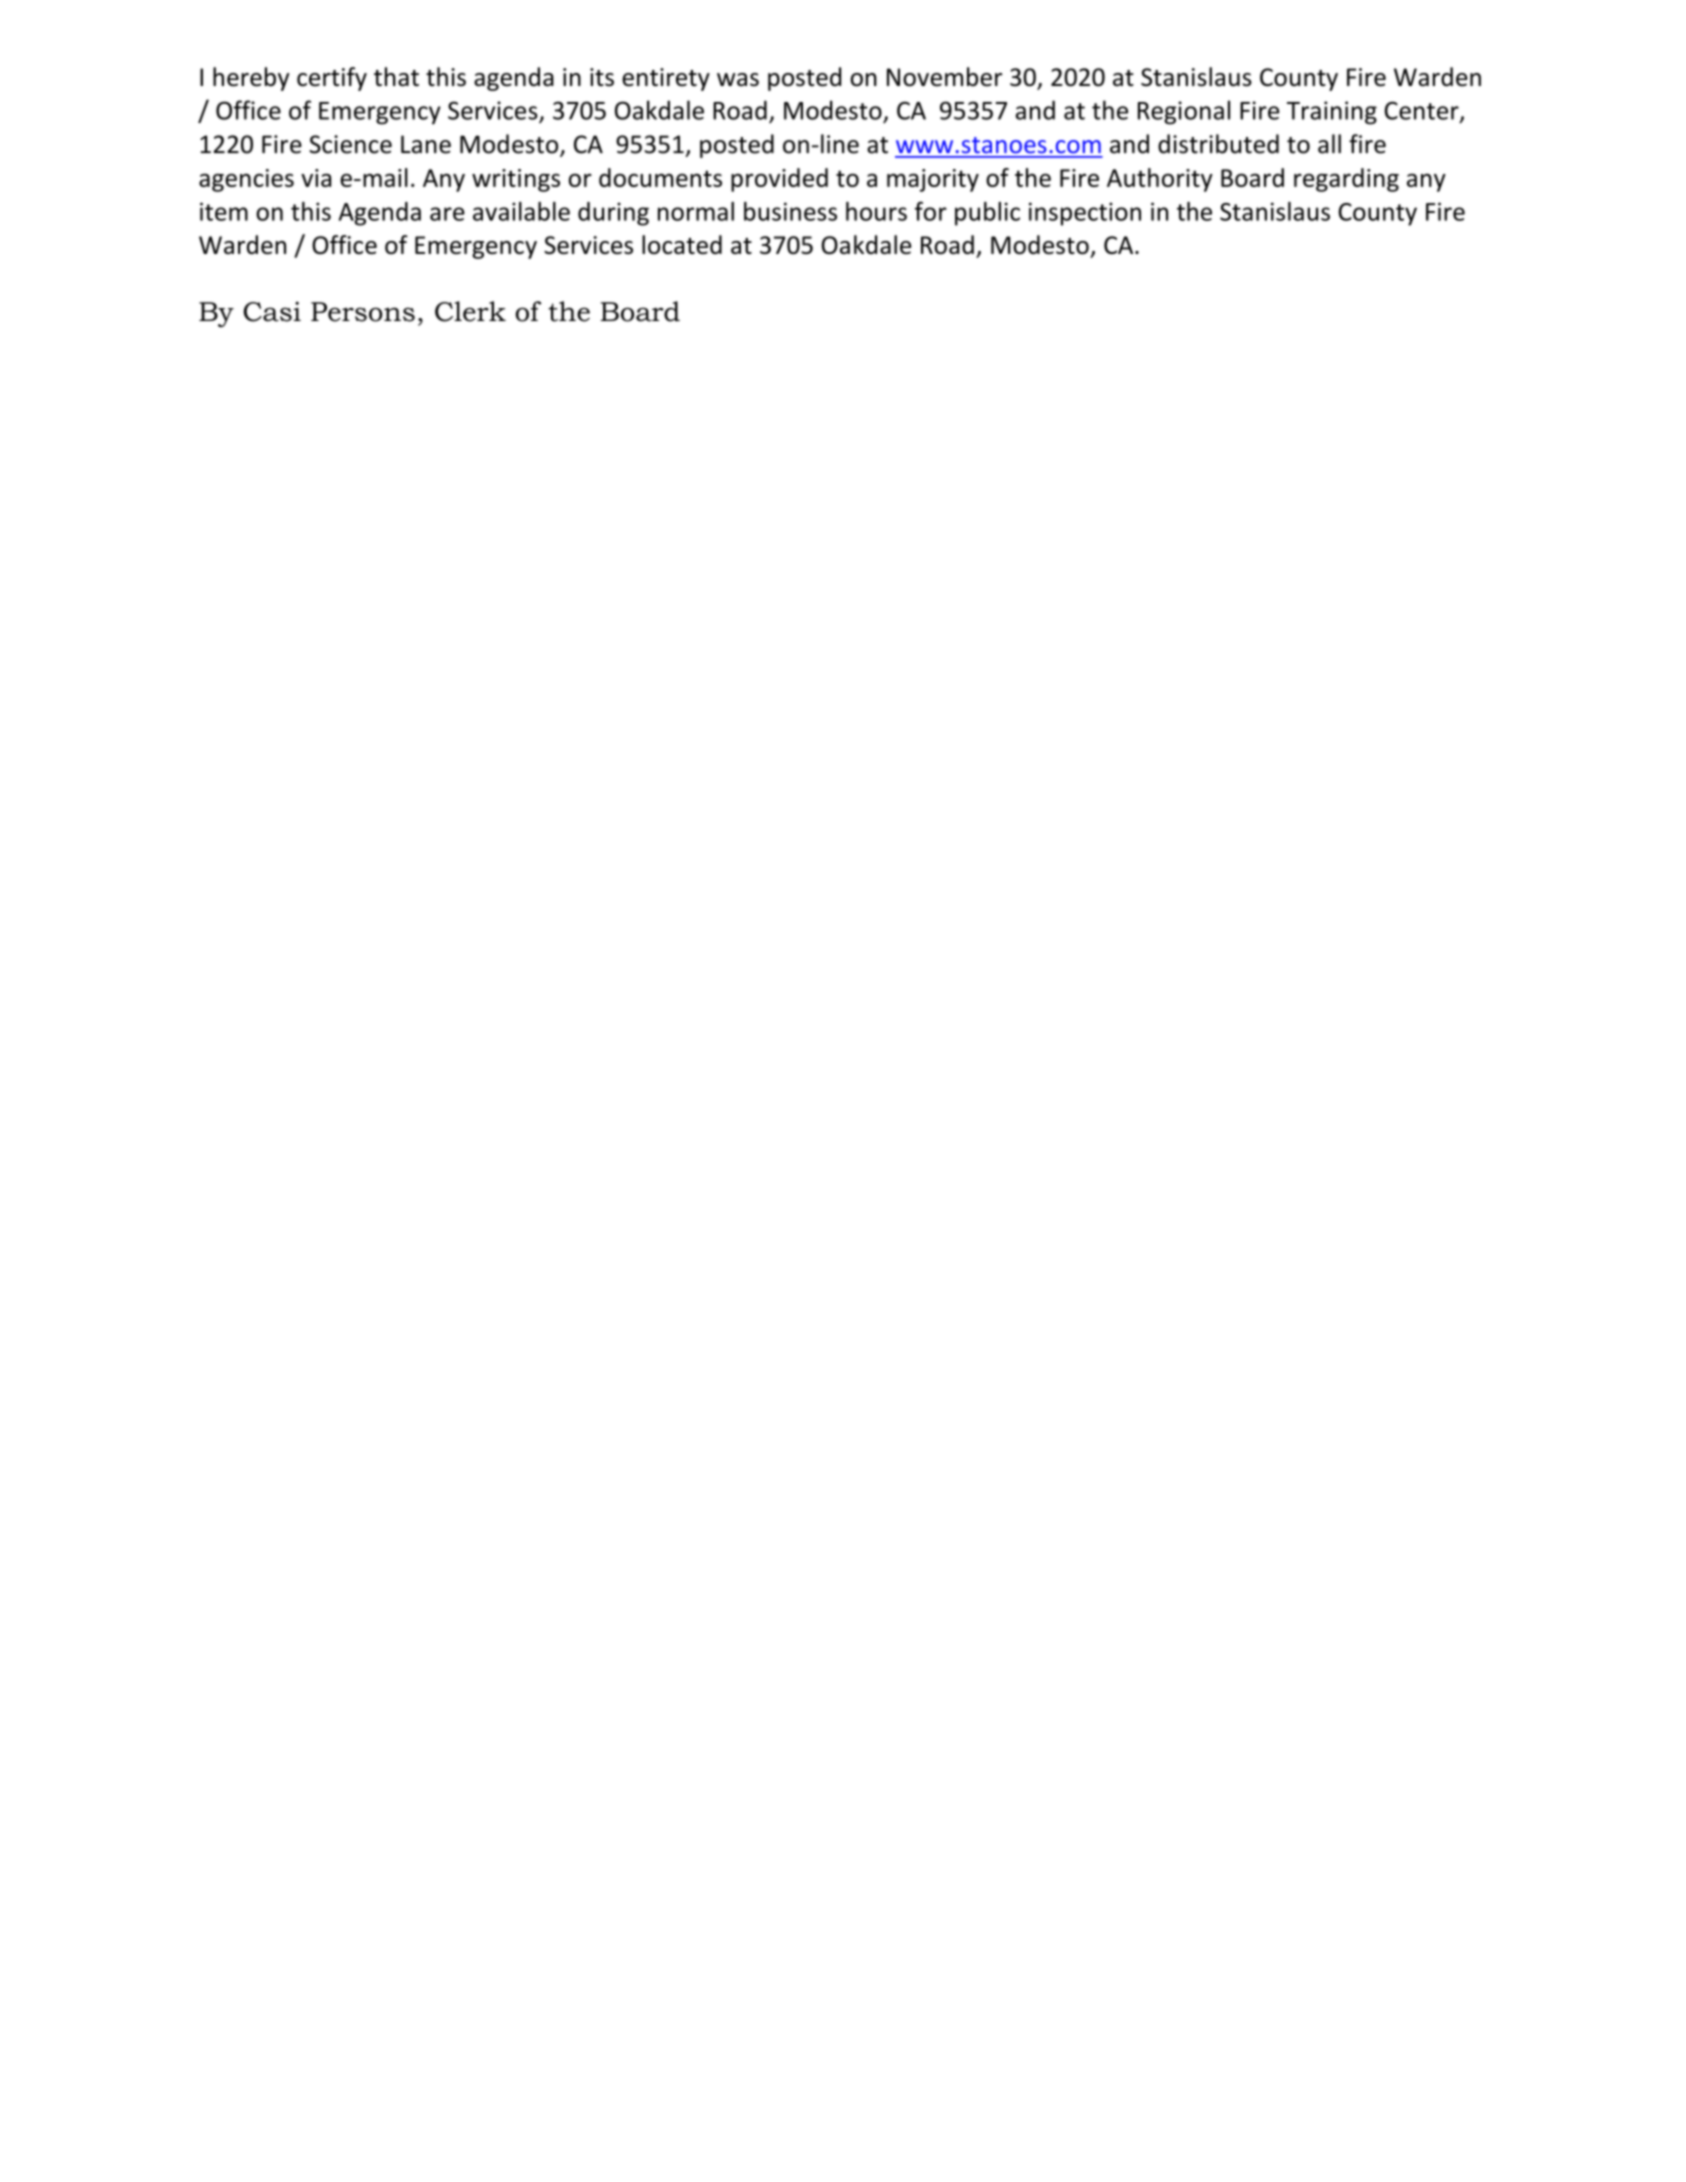 This image has height=2182, width=1686. What do you see at coordinates (1332, 113) in the image?
I see `Training` at bounding box center [1332, 113].
